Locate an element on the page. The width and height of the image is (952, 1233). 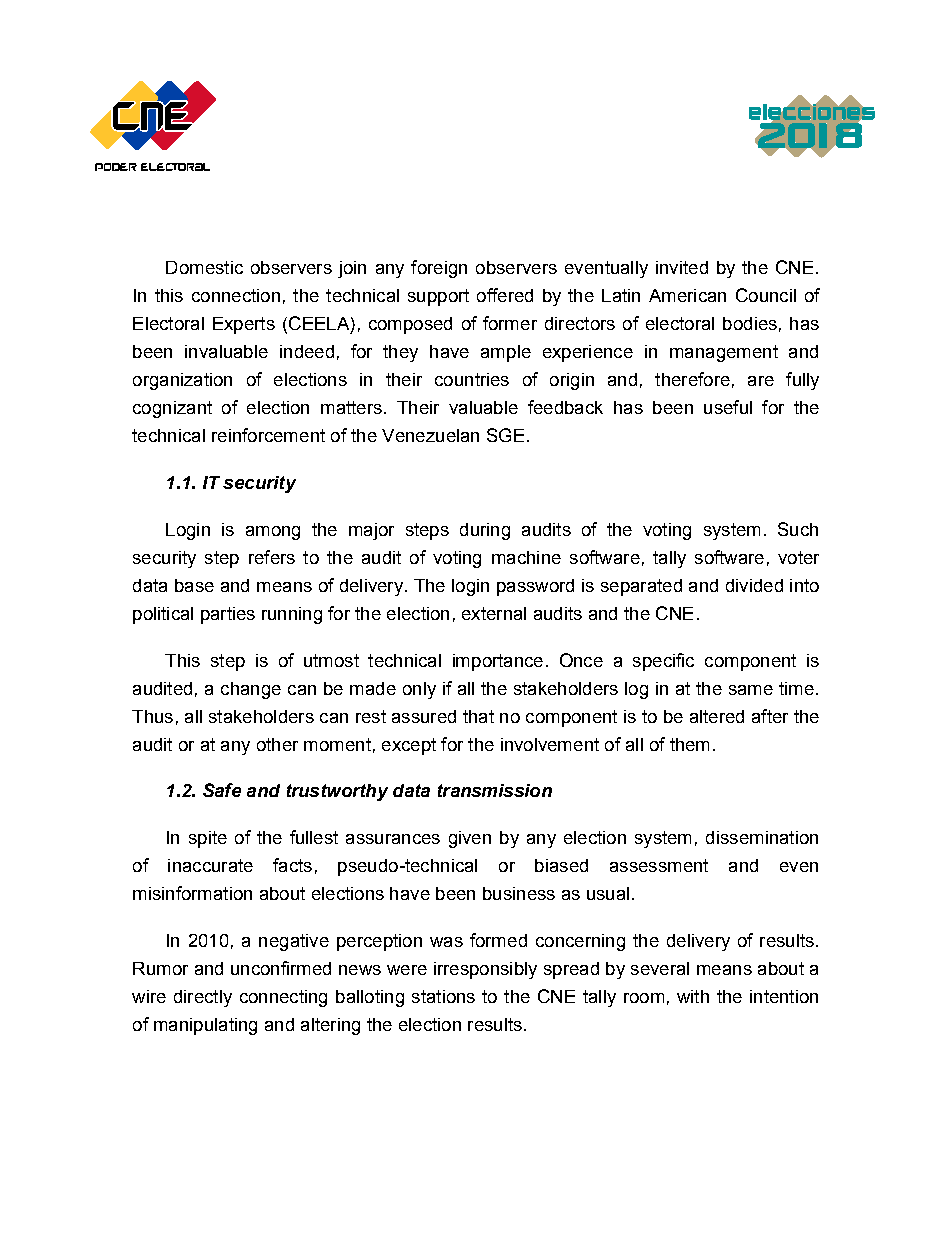
stations is located at coordinates (443, 996).
